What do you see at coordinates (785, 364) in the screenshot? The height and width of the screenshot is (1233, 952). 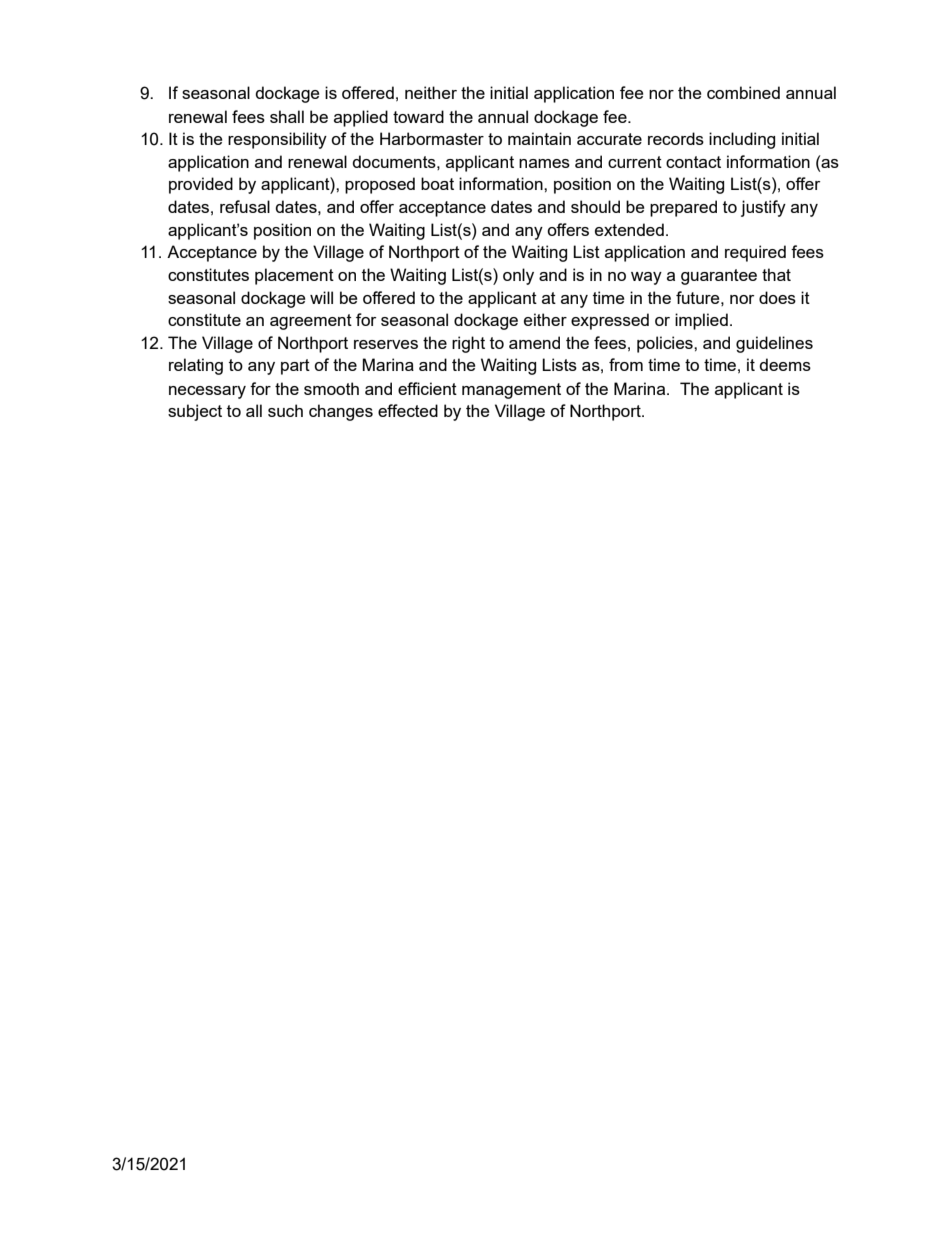 I see `deems` at bounding box center [785, 364].
